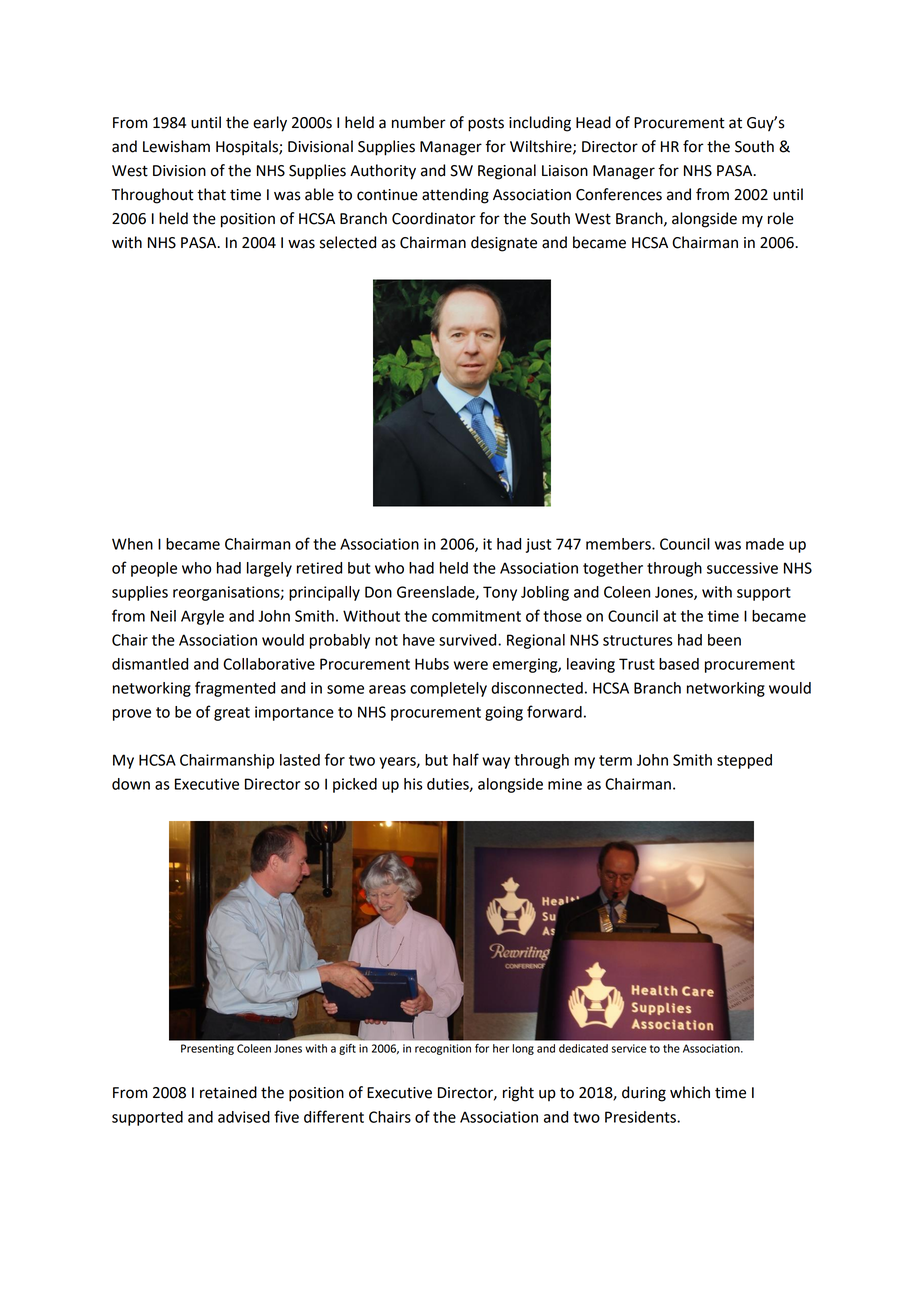 The width and height of the screenshot is (924, 1308). I want to click on down, so click(131, 784).
